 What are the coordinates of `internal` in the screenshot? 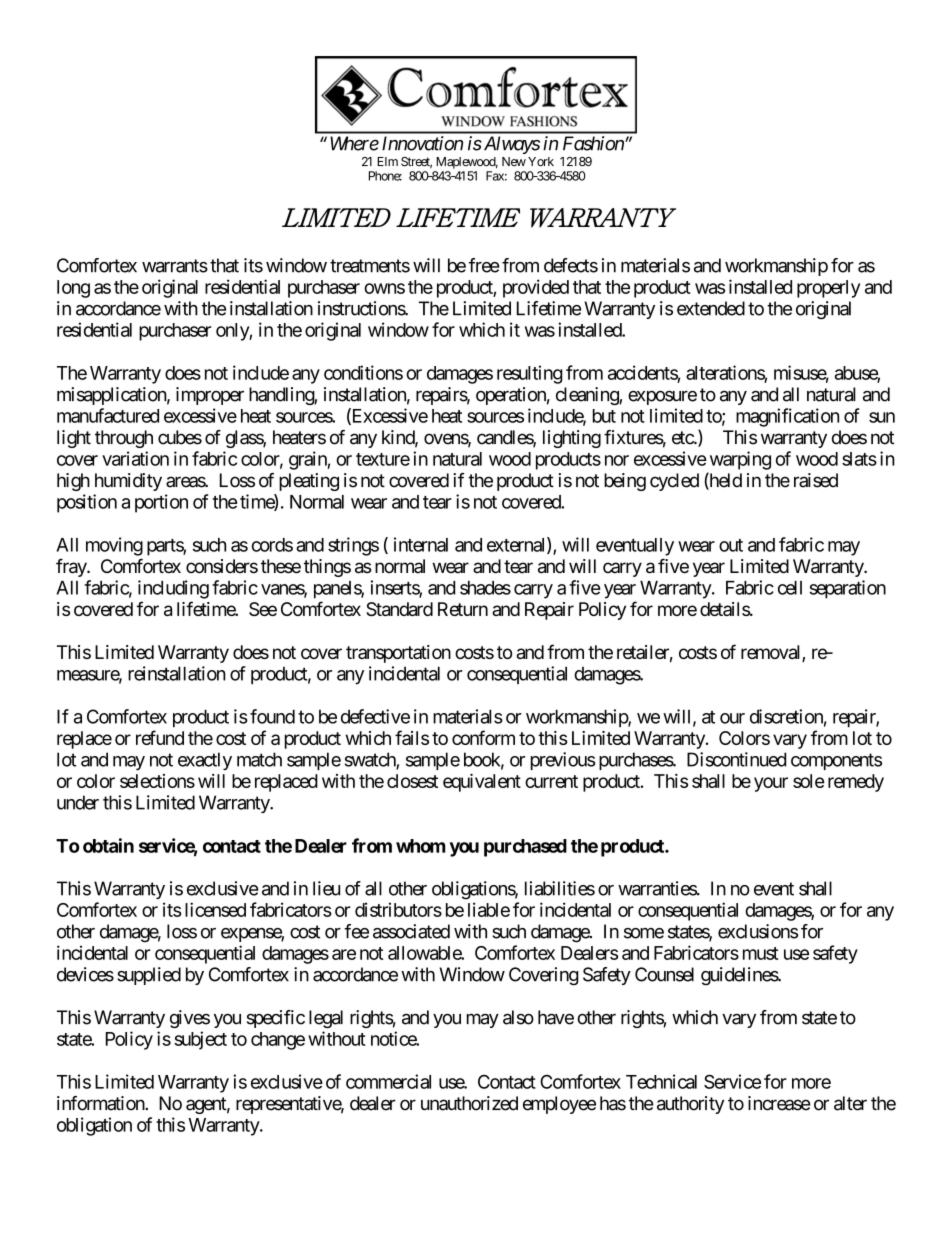 It's located at (421, 544).
